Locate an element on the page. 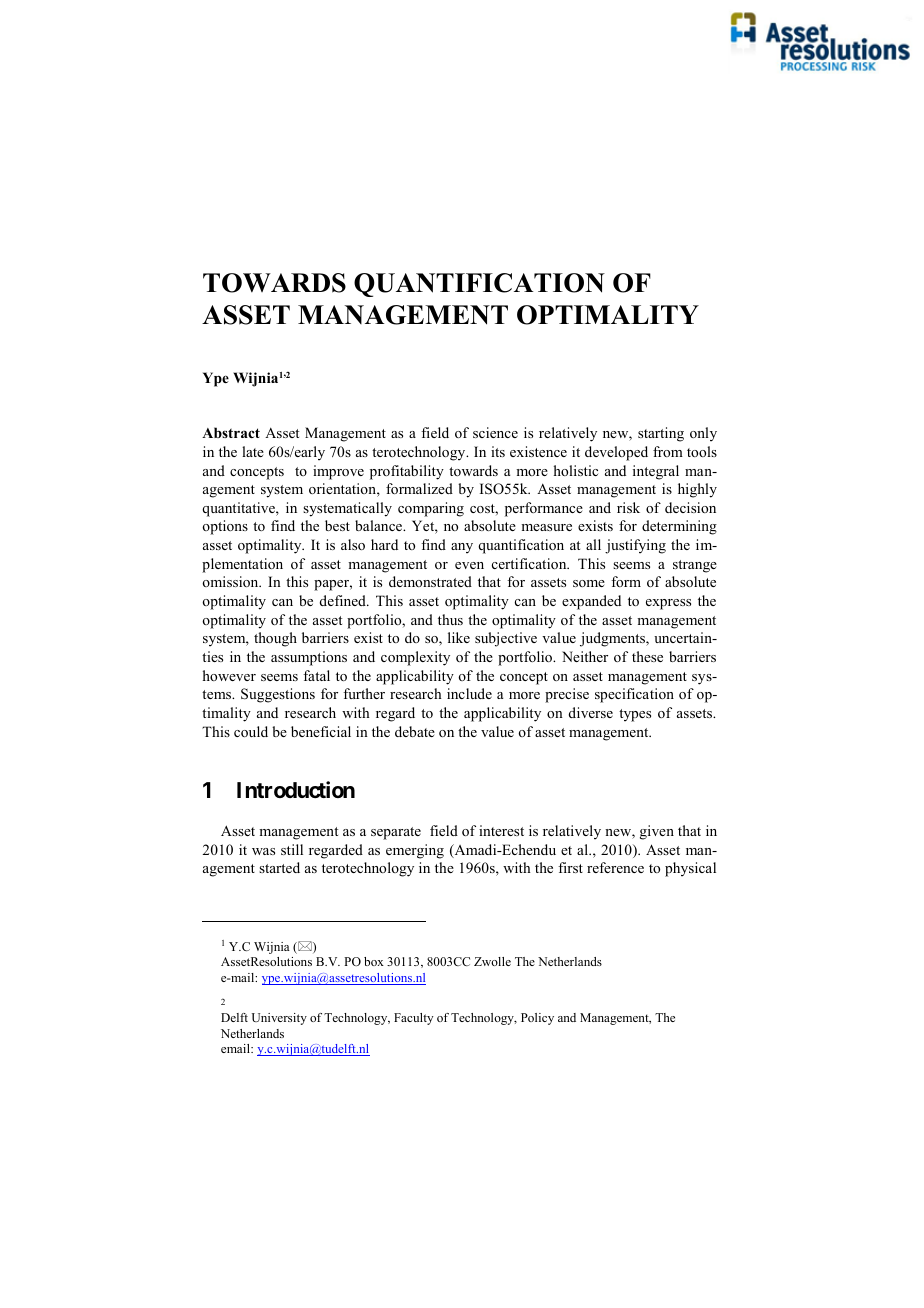  University is located at coordinates (279, 1019).
